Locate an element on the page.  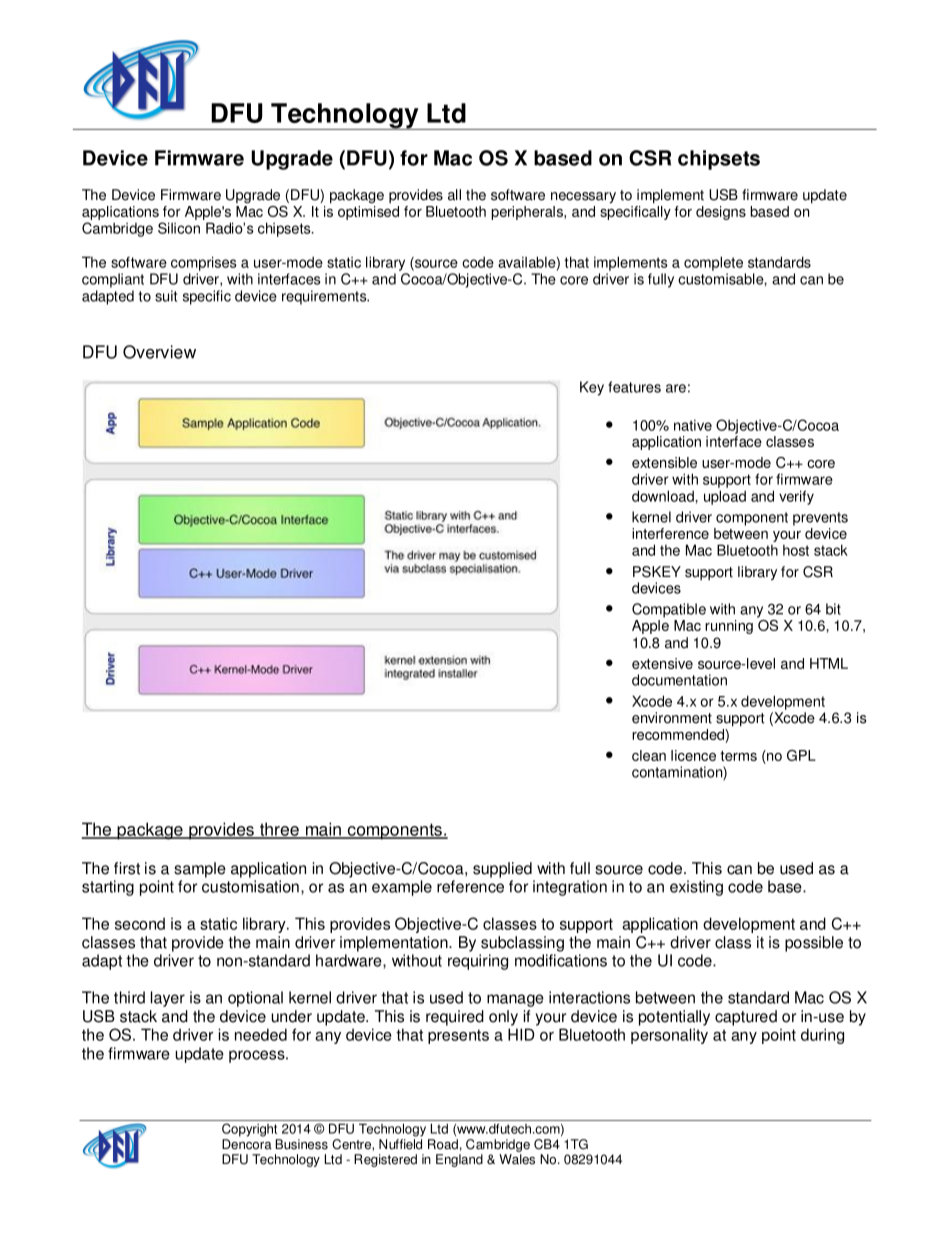
existing is located at coordinates (696, 888).
